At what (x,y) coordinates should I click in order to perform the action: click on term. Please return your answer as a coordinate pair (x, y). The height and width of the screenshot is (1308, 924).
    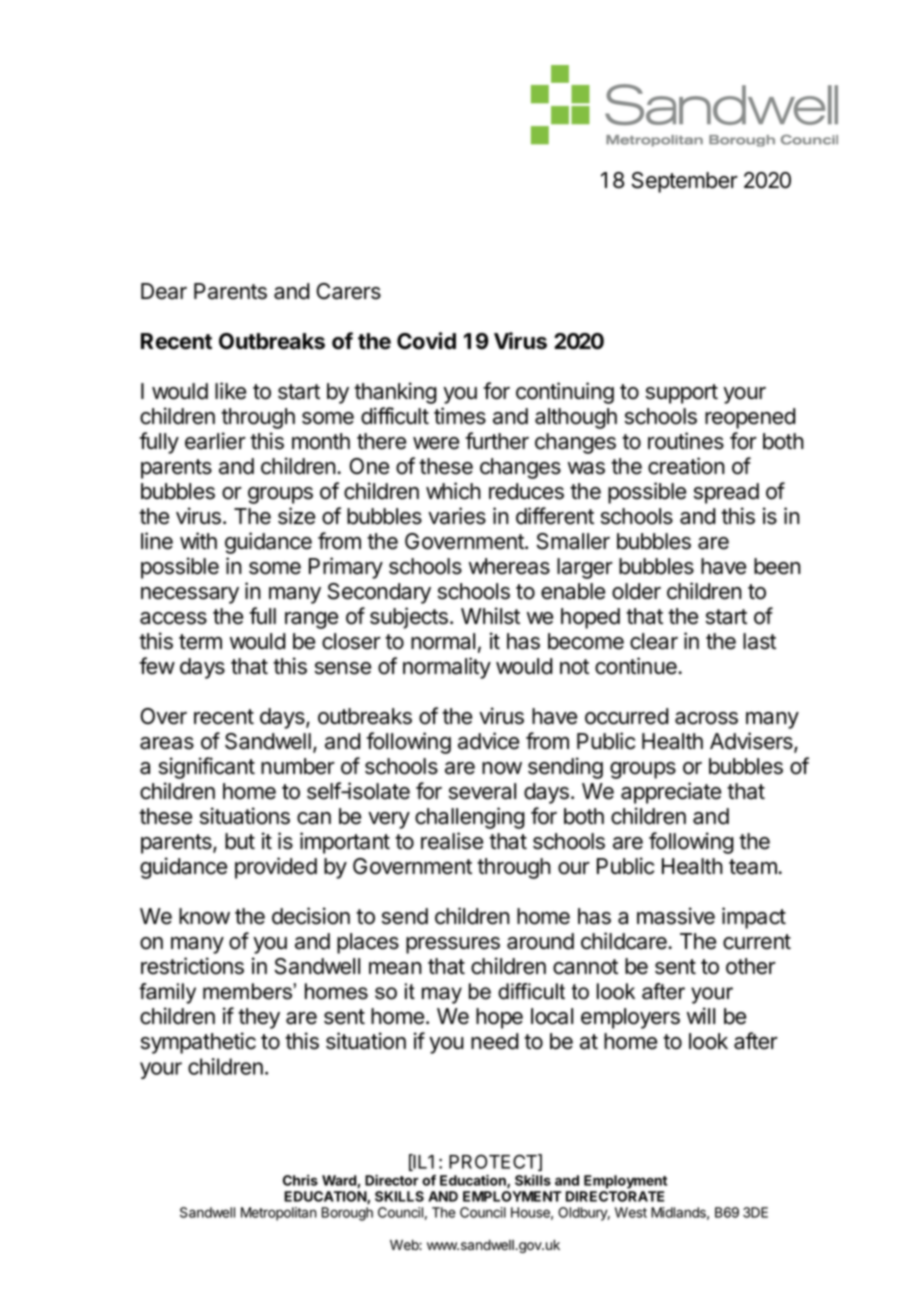
    Looking at the image, I should click on (200, 642).
